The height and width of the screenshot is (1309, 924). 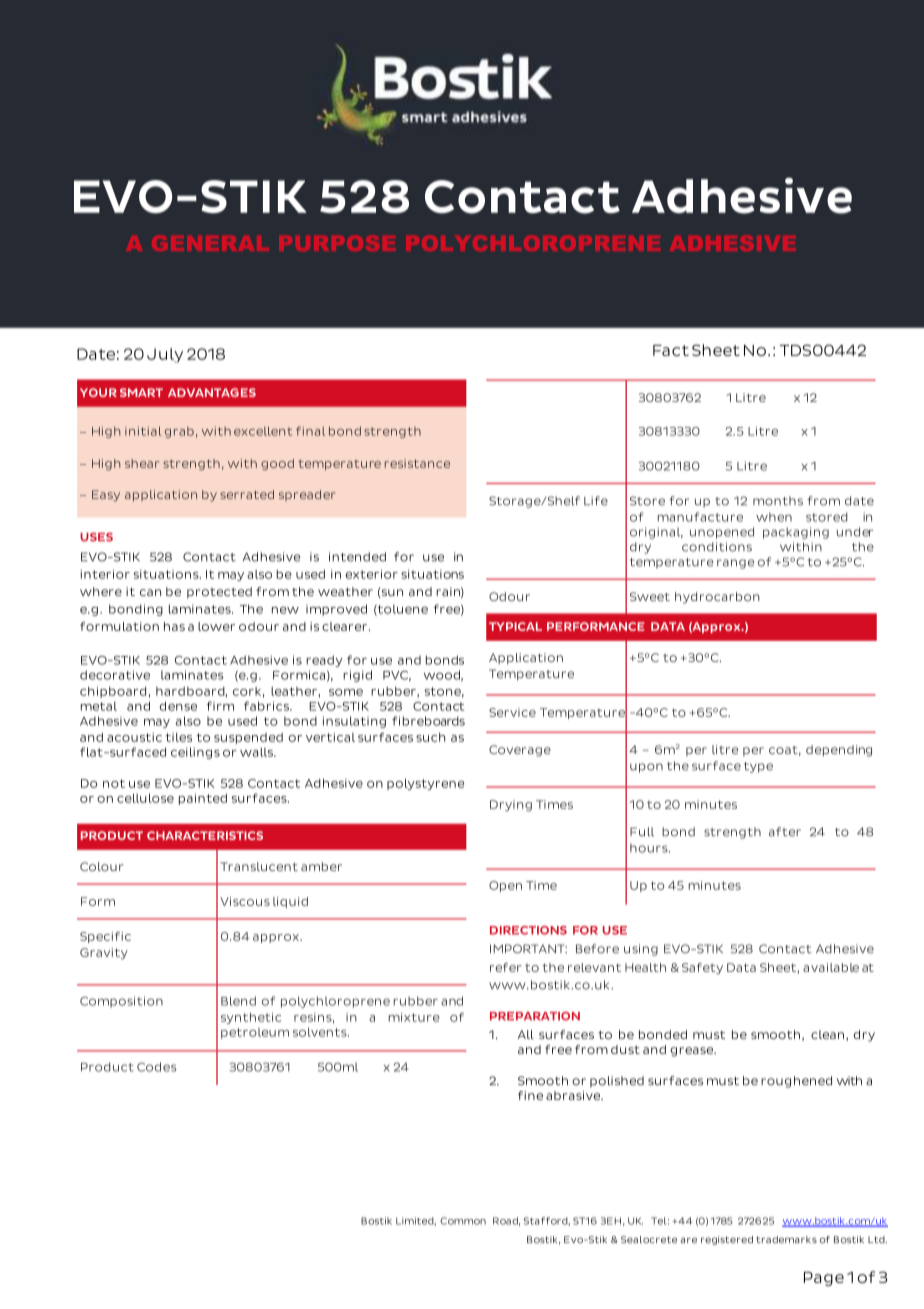 What do you see at coordinates (463, 1221) in the screenshot?
I see `Common` at bounding box center [463, 1221].
